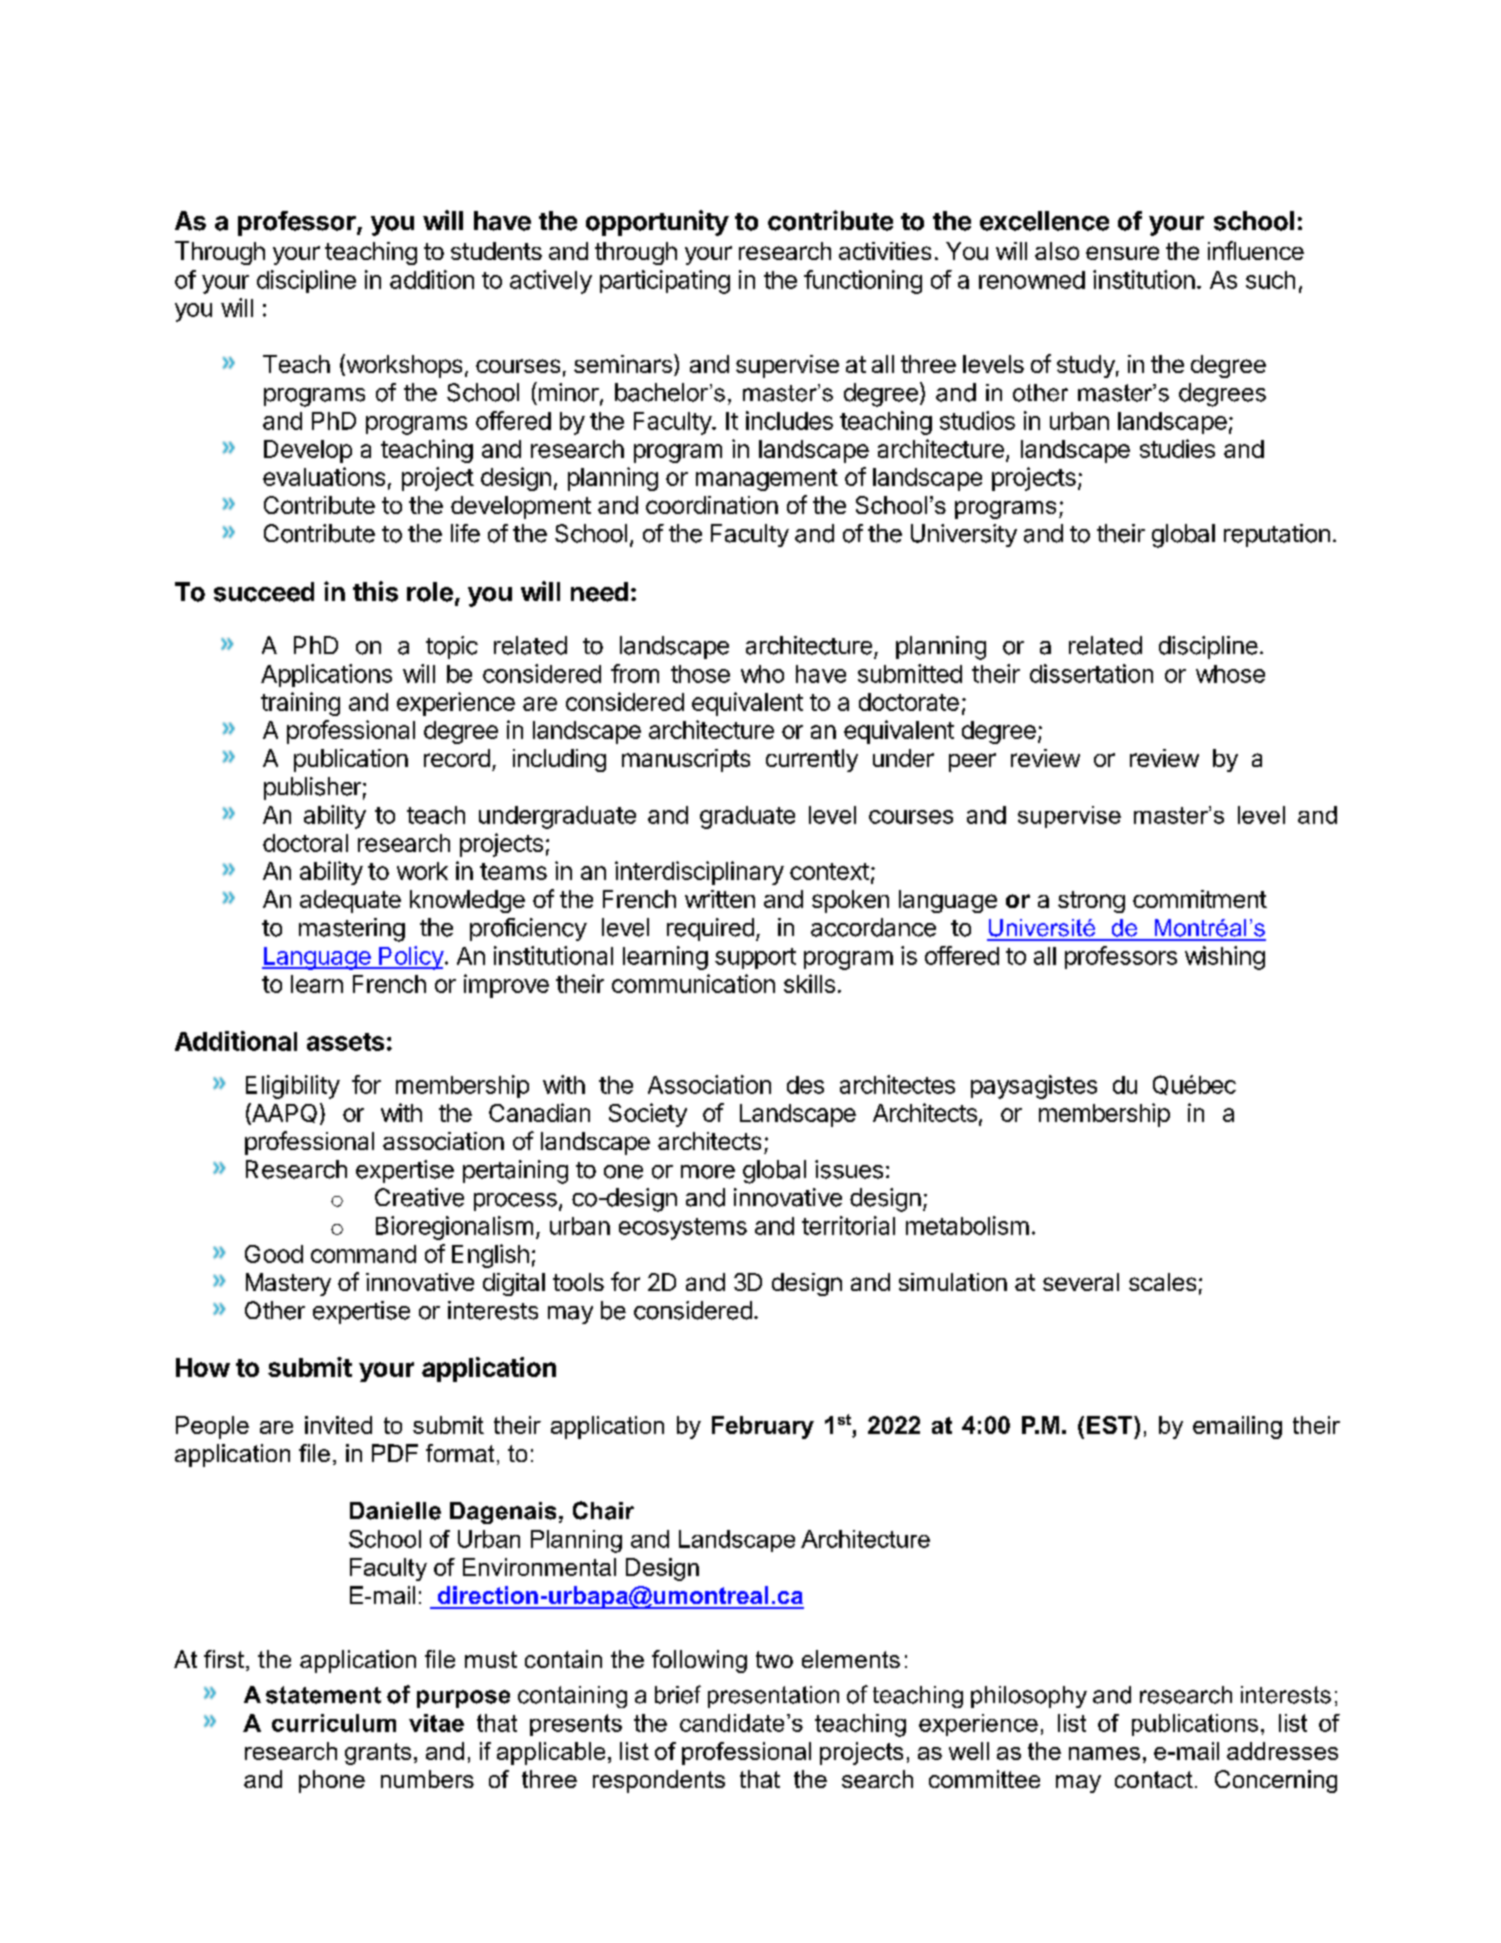 Image resolution: width=1501 pixels, height=1943 pixels. What do you see at coordinates (345, 1042) in the image?
I see `assets` at bounding box center [345, 1042].
